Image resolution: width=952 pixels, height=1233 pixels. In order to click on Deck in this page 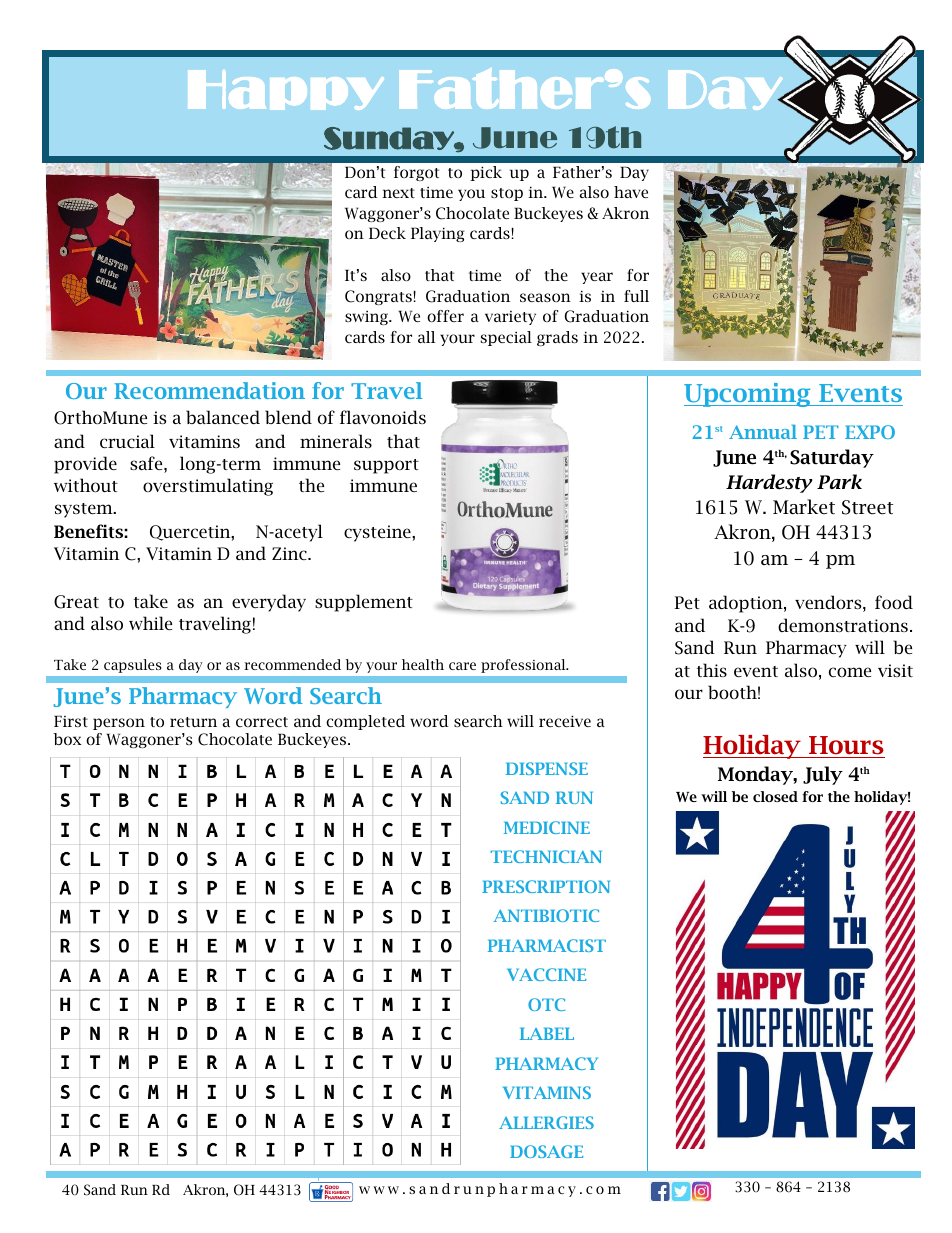, I will do `click(387, 233)`.
